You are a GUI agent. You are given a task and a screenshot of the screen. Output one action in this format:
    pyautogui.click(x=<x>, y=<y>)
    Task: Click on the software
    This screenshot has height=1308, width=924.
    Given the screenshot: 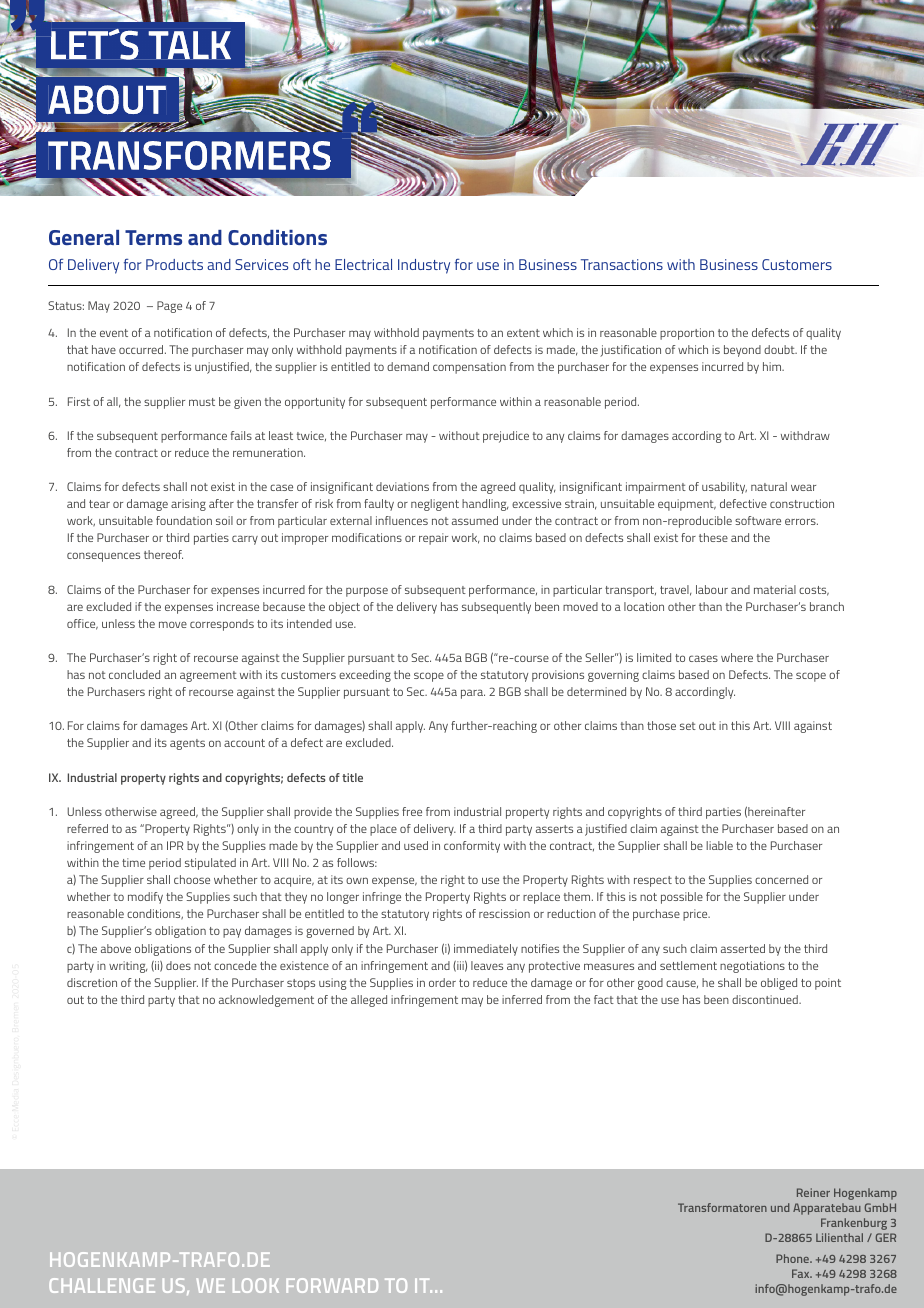 What is the action you would take?
    pyautogui.click(x=758, y=520)
